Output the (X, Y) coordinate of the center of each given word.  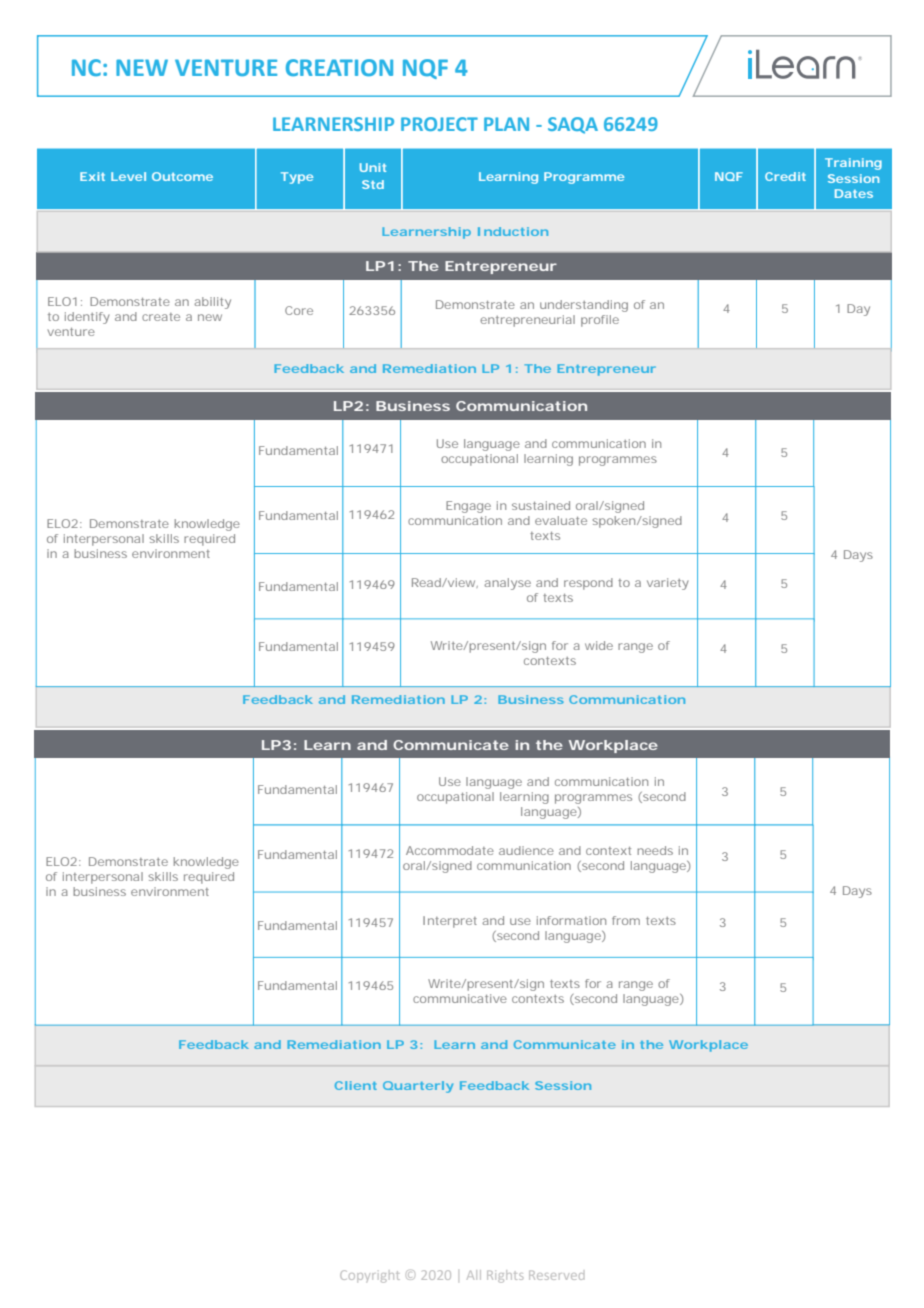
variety (668, 584)
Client (356, 1085)
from (626, 920)
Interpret (450, 922)
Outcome (182, 176)
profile (600, 321)
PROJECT (439, 124)
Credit (785, 176)
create (161, 317)
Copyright (370, 1276)
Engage (468, 507)
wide (599, 645)
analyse (507, 584)
